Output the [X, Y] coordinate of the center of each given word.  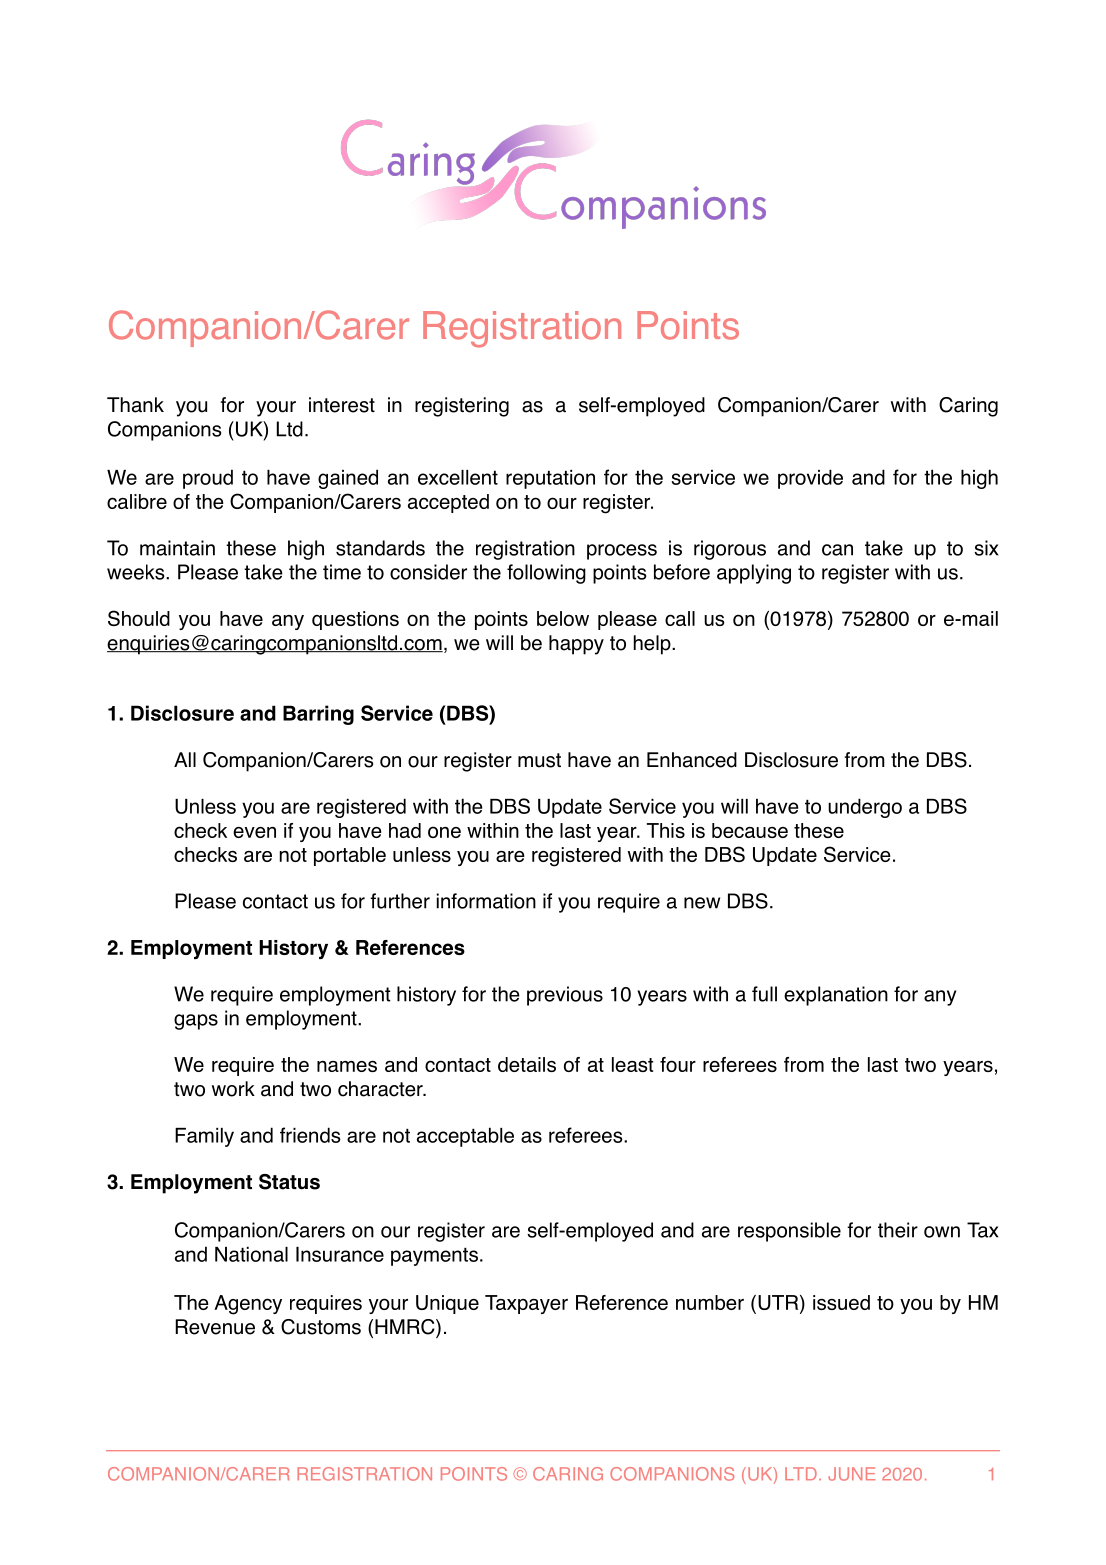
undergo [865, 808]
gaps [196, 1022]
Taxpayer [526, 1304]
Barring [318, 715]
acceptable [465, 1137]
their [898, 1230]
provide [810, 479]
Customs [321, 1327]
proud [208, 479]
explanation [836, 996]
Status [289, 1182]
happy [576, 645]
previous [565, 996]
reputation [550, 479]
